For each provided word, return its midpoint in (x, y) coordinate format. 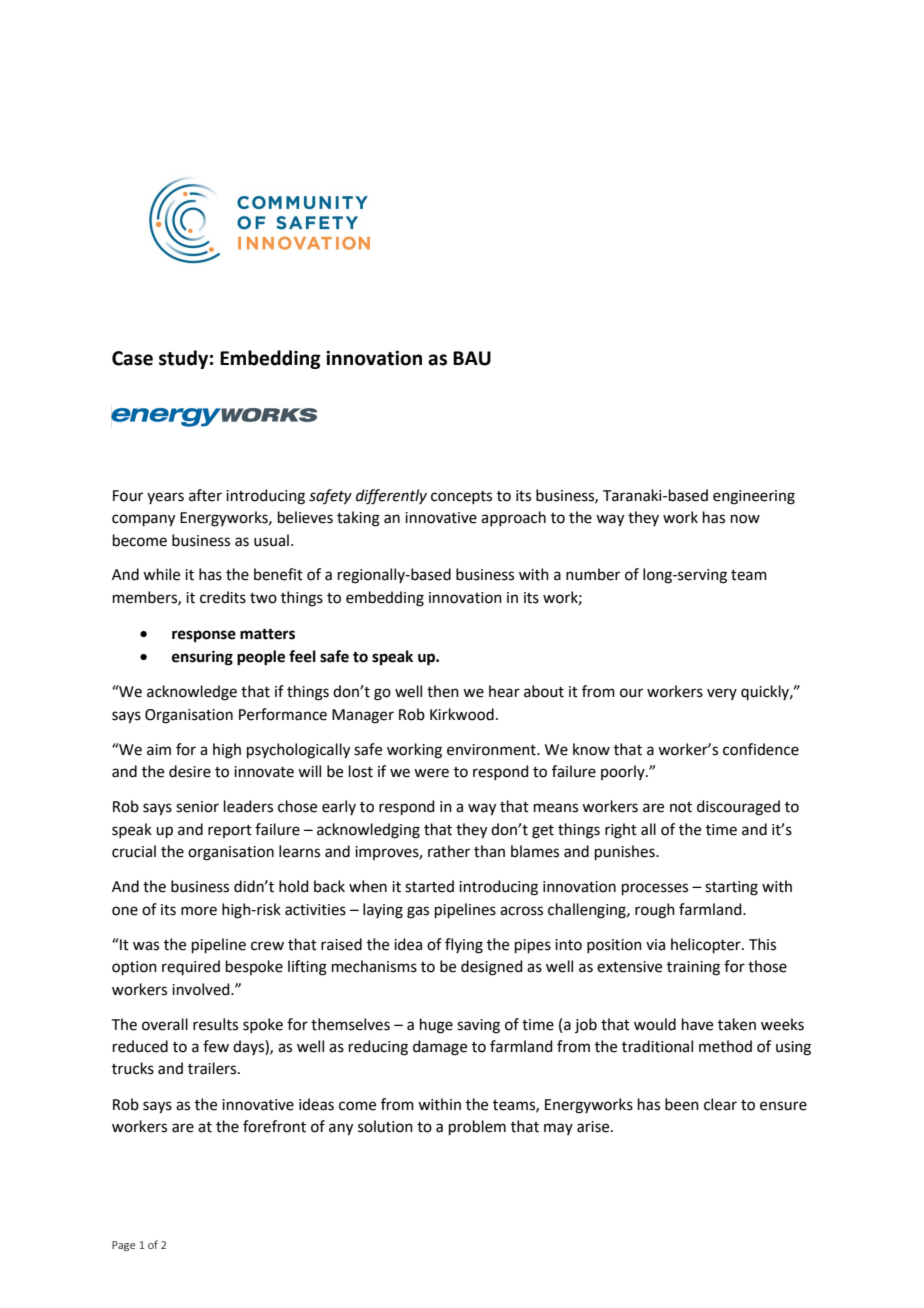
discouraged (738, 808)
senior (197, 807)
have (697, 1024)
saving (478, 1026)
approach (513, 518)
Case (132, 358)
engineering (754, 497)
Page (124, 1246)
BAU (472, 358)
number (593, 574)
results (215, 1024)
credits (223, 597)
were (431, 773)
